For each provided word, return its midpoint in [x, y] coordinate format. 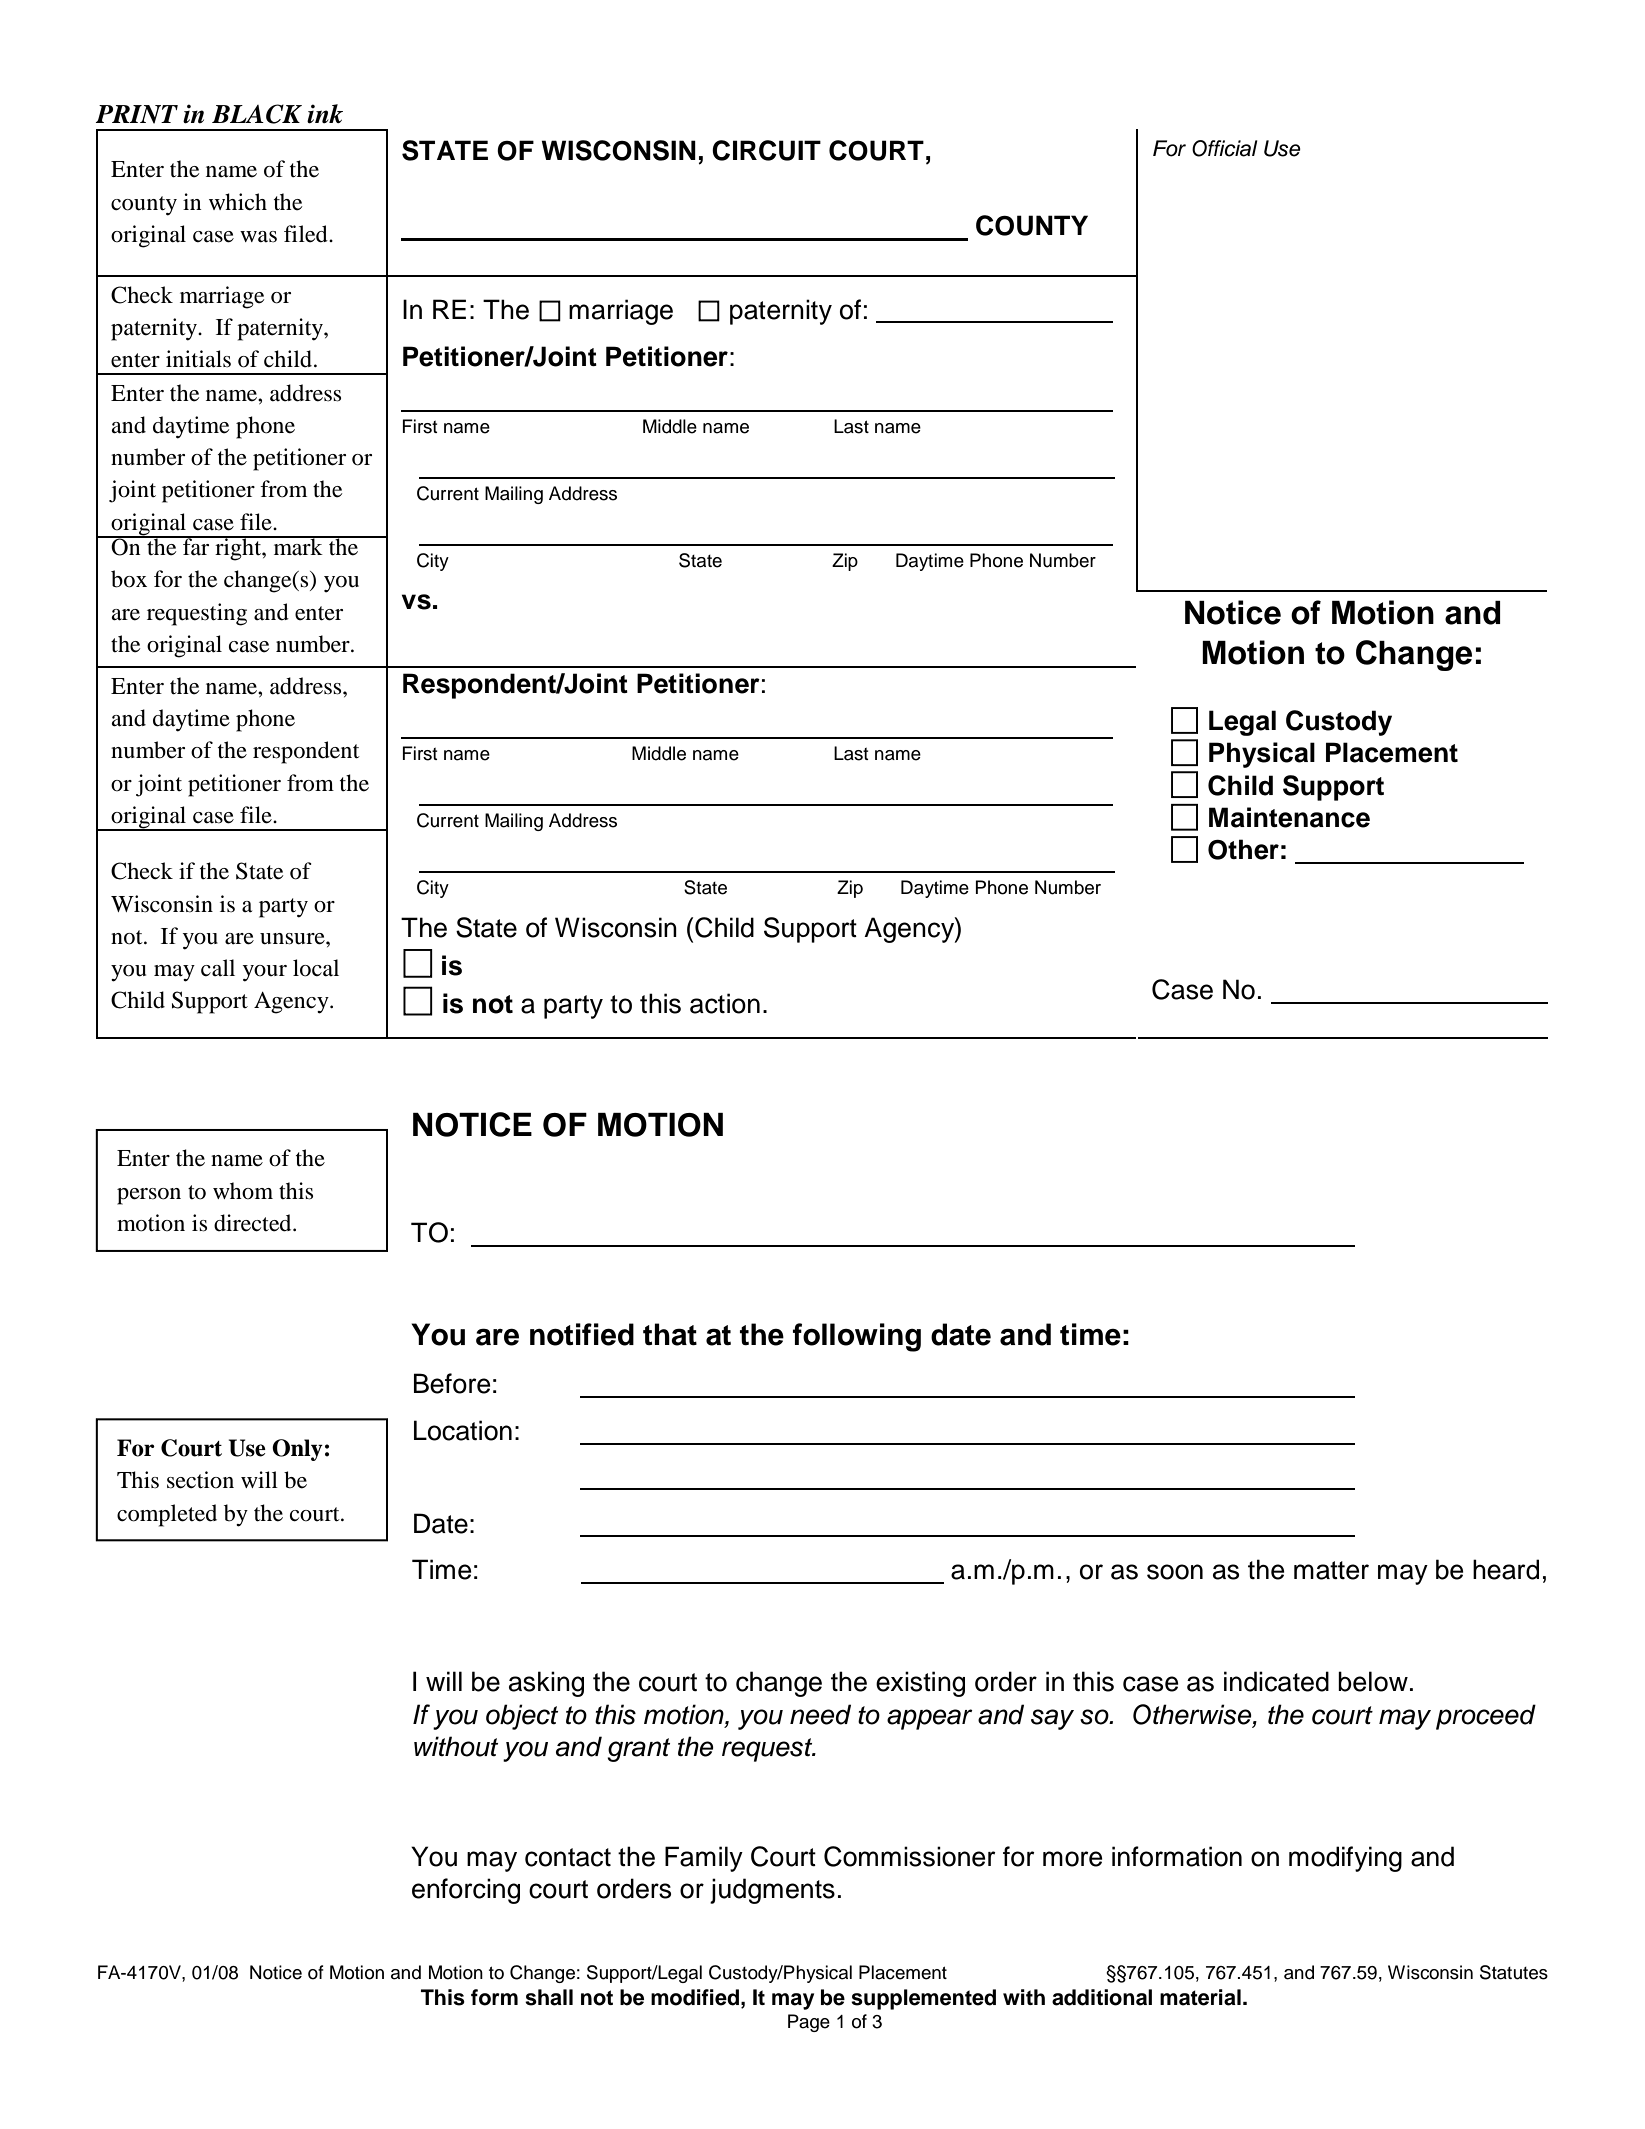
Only [297, 1450]
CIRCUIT [766, 150]
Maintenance [1289, 817]
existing [920, 1684]
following [857, 1337]
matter [1331, 1570]
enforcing [466, 1891]
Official [1225, 148]
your [265, 973]
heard [1506, 1569]
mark [298, 546]
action [725, 1003]
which [238, 202]
